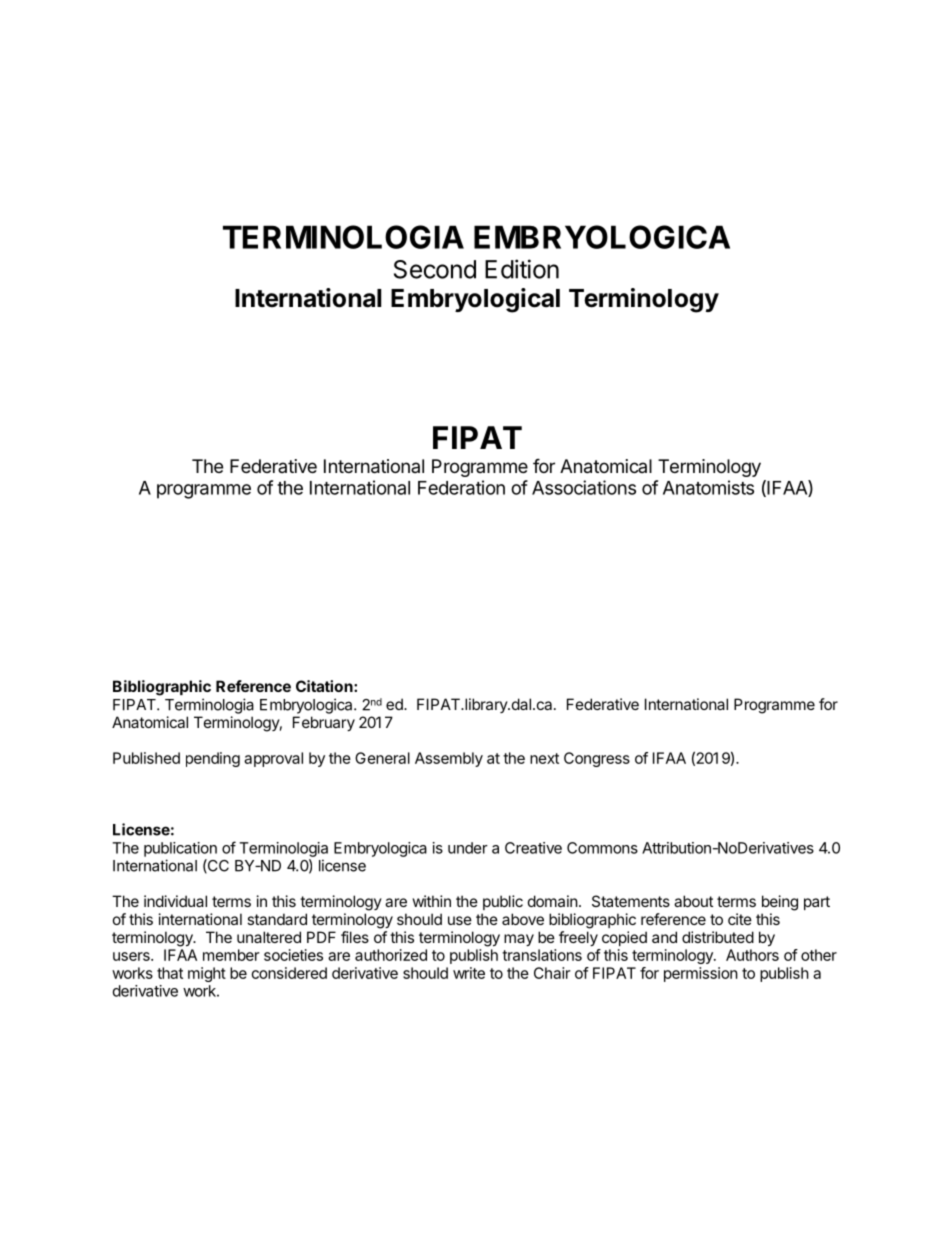 Image resolution: width=952 pixels, height=1233 pixels. What do you see at coordinates (708, 487) in the image?
I see `Anatomists` at bounding box center [708, 487].
